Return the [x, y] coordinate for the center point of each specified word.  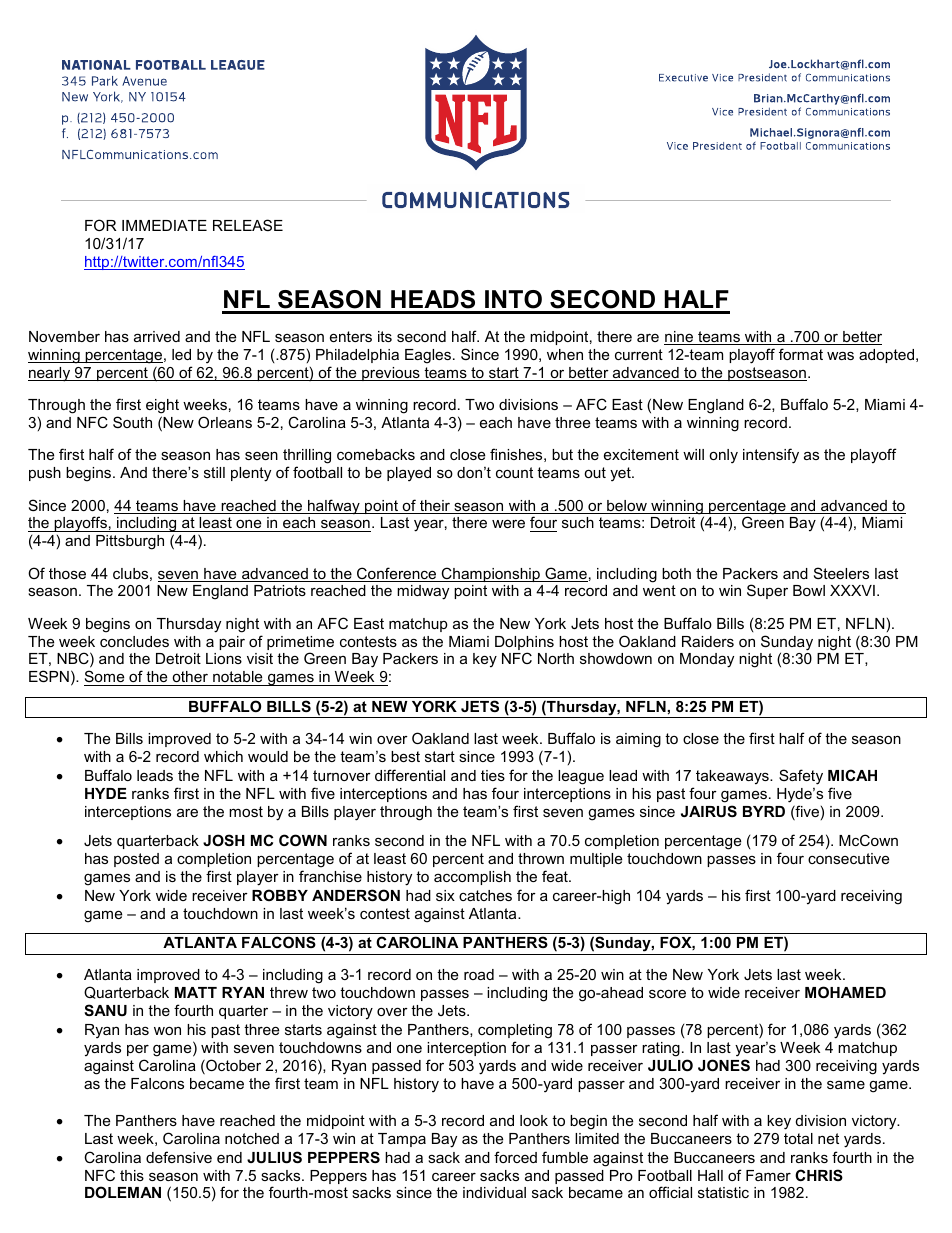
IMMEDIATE [164, 225]
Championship [490, 574]
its [385, 336]
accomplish [472, 878]
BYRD [764, 811]
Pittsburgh [130, 542]
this [132, 1175]
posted [136, 860]
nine [679, 338]
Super [767, 591]
